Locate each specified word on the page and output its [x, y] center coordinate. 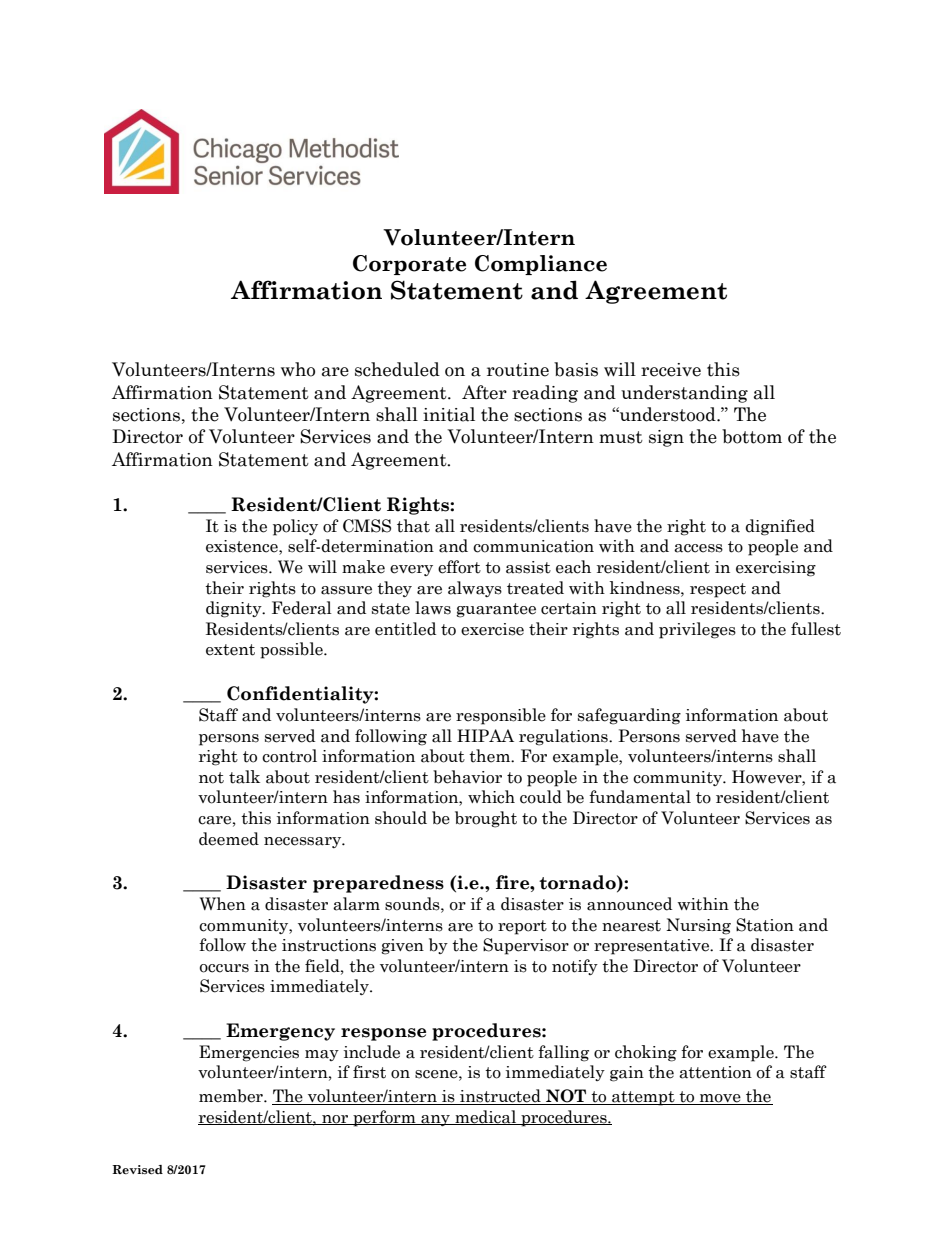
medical [486, 1117]
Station [765, 925]
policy [295, 527]
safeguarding [629, 716]
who [298, 369]
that [413, 526]
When [223, 904]
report [522, 927]
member [232, 1096]
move [720, 1099]
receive [671, 370]
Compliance [541, 265]
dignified [780, 527]
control [289, 756]
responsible [501, 716]
